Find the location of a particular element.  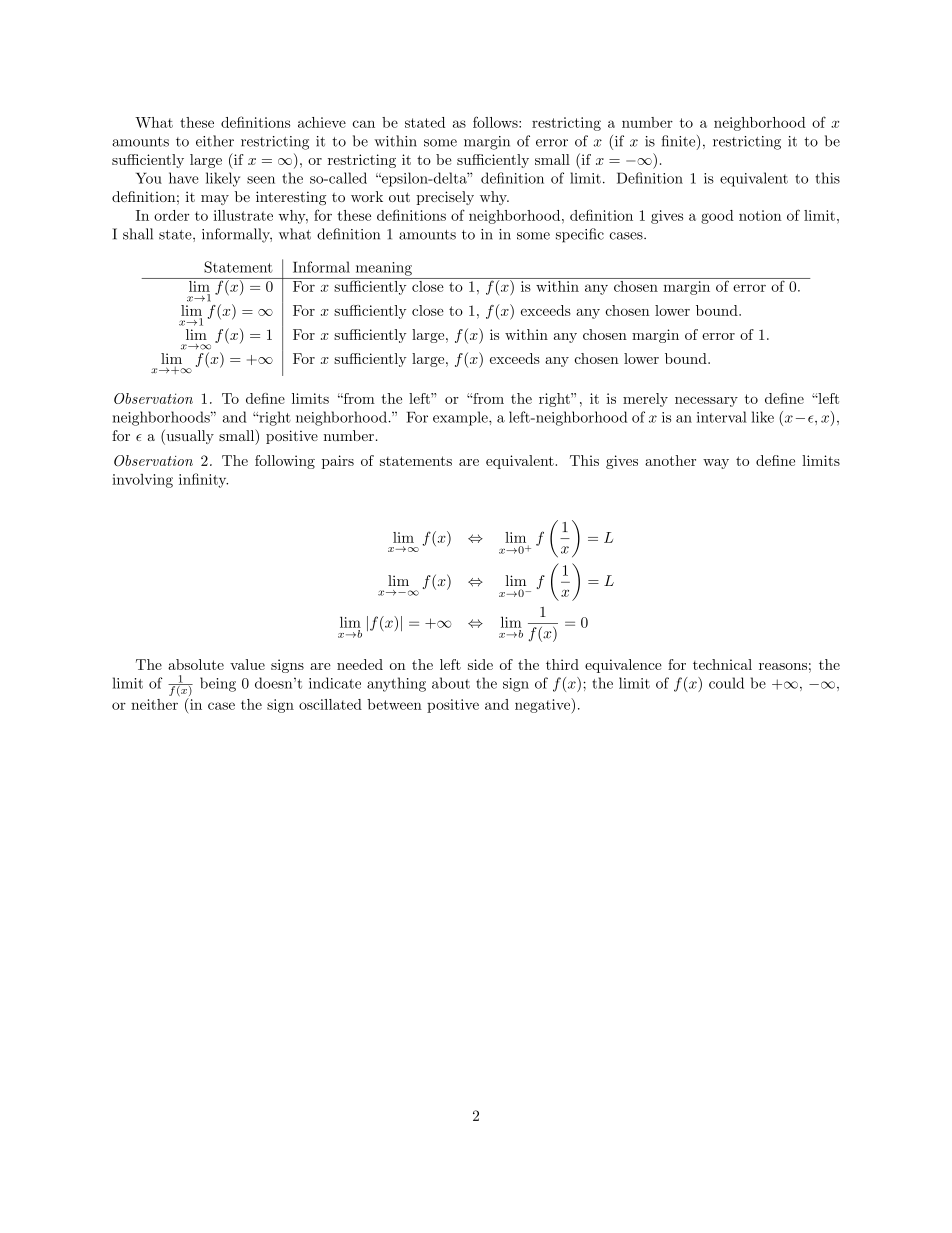

have is located at coordinates (184, 178).
